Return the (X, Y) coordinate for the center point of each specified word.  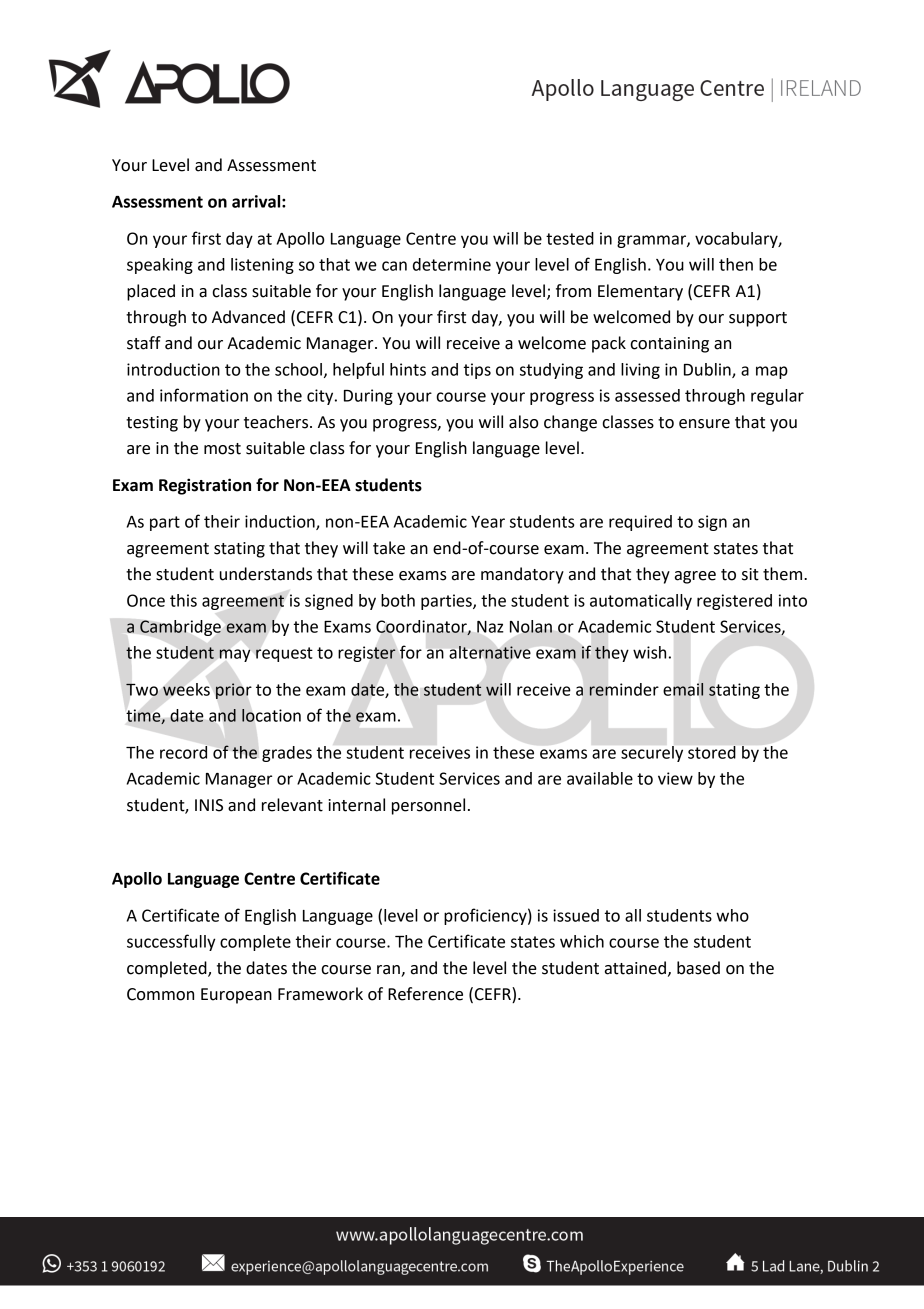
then (736, 264)
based (698, 968)
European (236, 996)
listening (262, 266)
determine (452, 264)
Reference (425, 994)
